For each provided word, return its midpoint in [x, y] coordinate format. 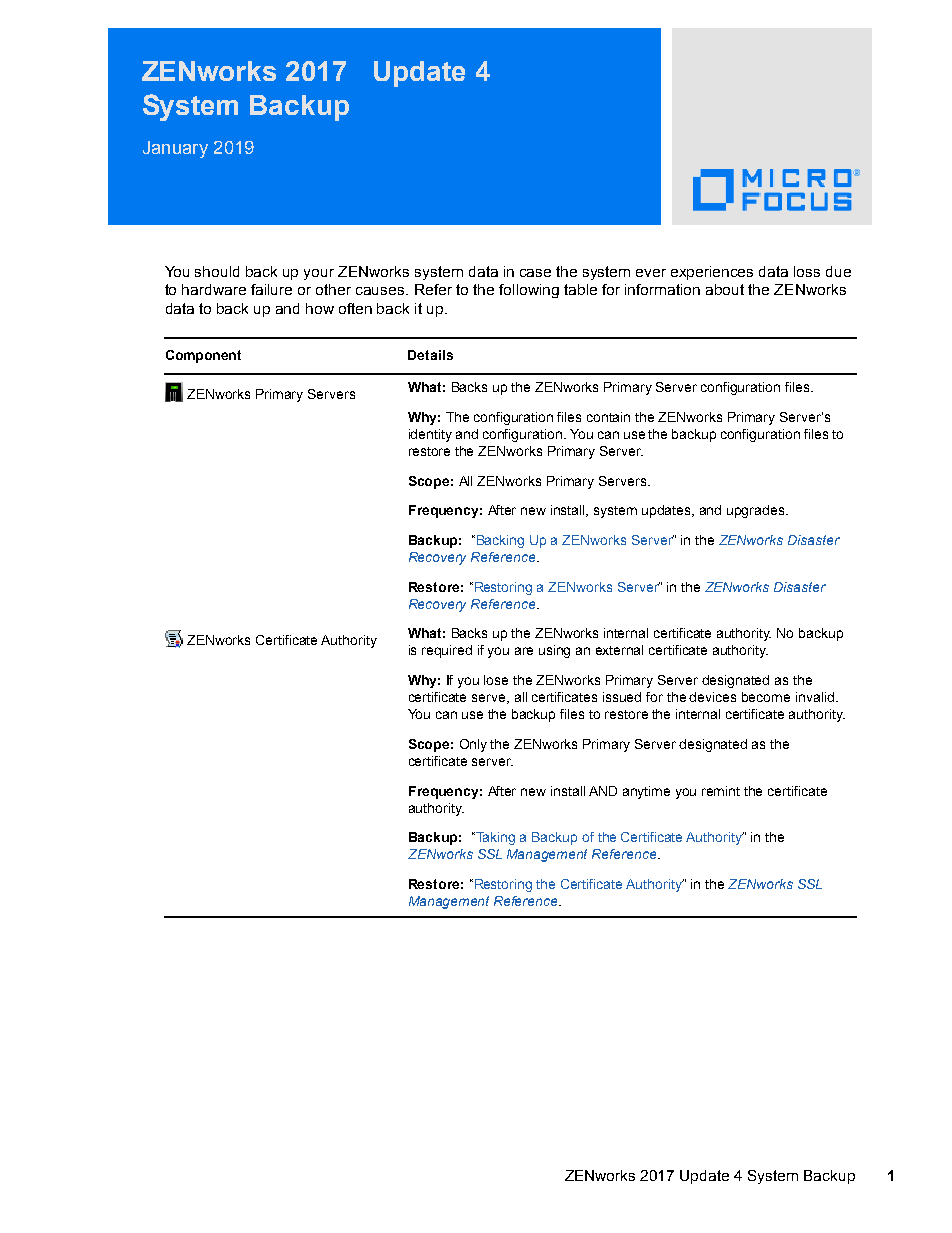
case [535, 273]
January [175, 149]
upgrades [757, 511]
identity [430, 435]
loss [807, 271]
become [766, 697]
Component [203, 356]
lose [496, 680]
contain [608, 417]
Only [473, 745]
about [725, 289]
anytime [646, 792]
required [447, 651]
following [529, 291]
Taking [494, 838]
